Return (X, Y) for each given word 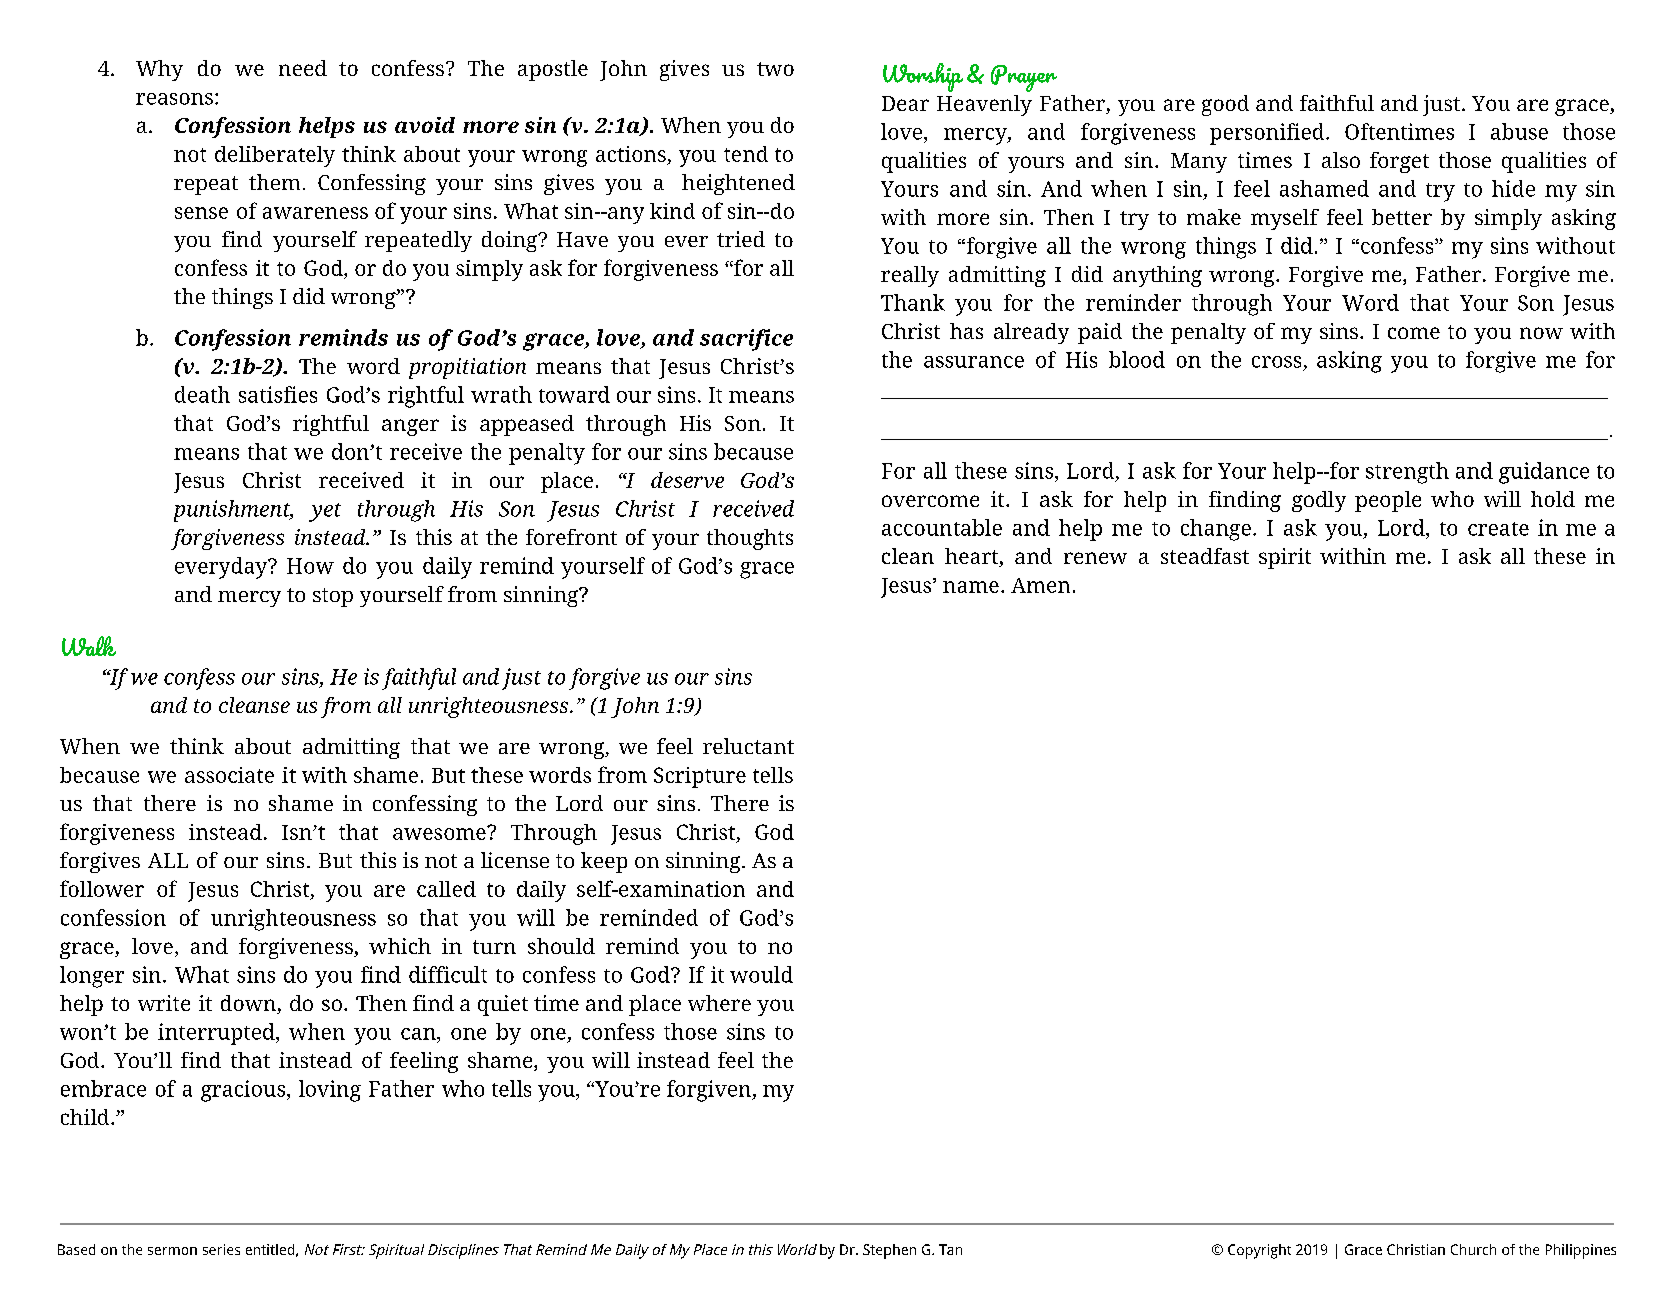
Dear (905, 103)
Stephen (889, 1251)
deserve (687, 480)
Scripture (700, 777)
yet (325, 512)
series (221, 1249)
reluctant (748, 746)
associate (229, 775)
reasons (174, 99)
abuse (1519, 131)
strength (1407, 473)
